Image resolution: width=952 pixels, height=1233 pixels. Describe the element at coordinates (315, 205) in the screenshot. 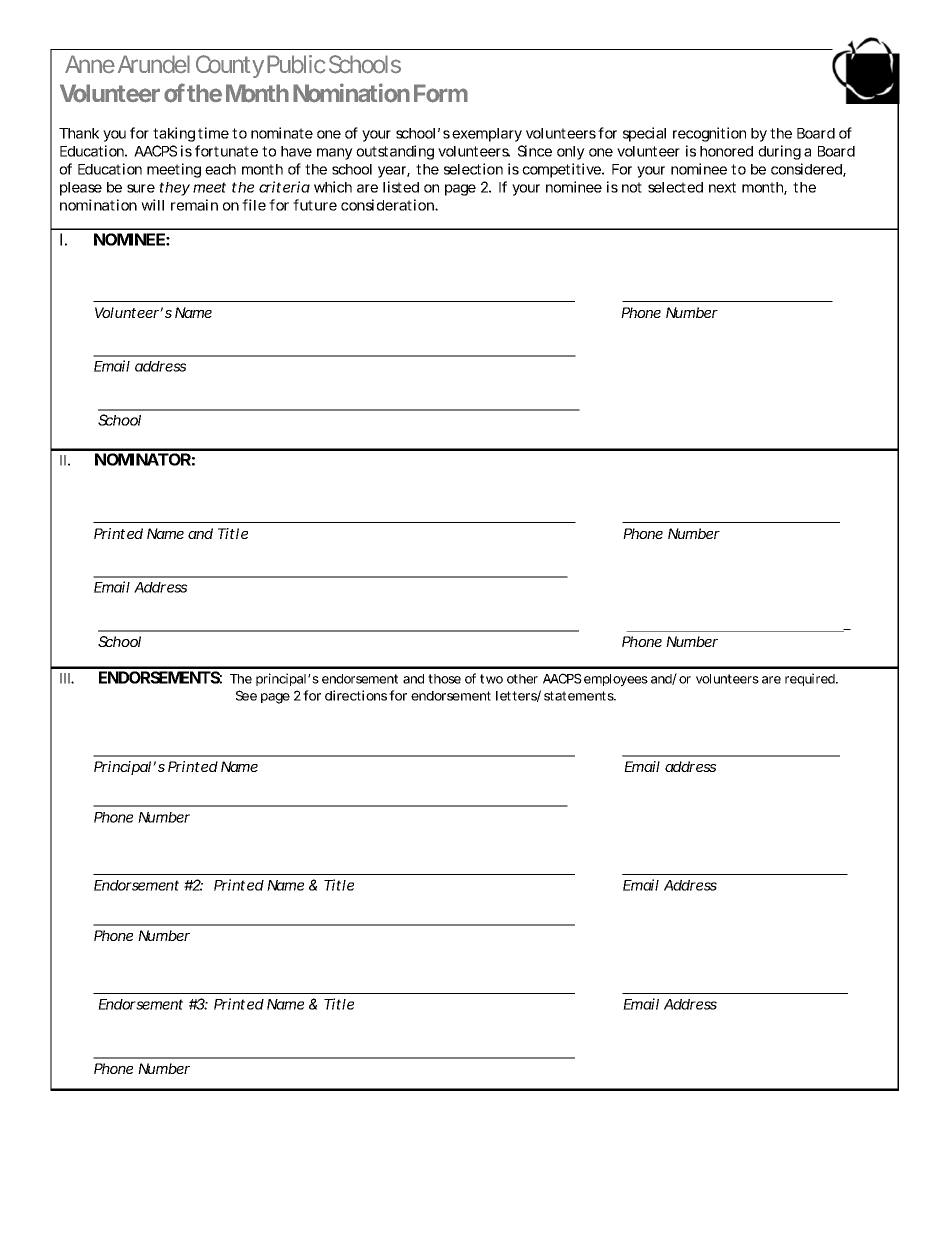

I see `future` at that location.
